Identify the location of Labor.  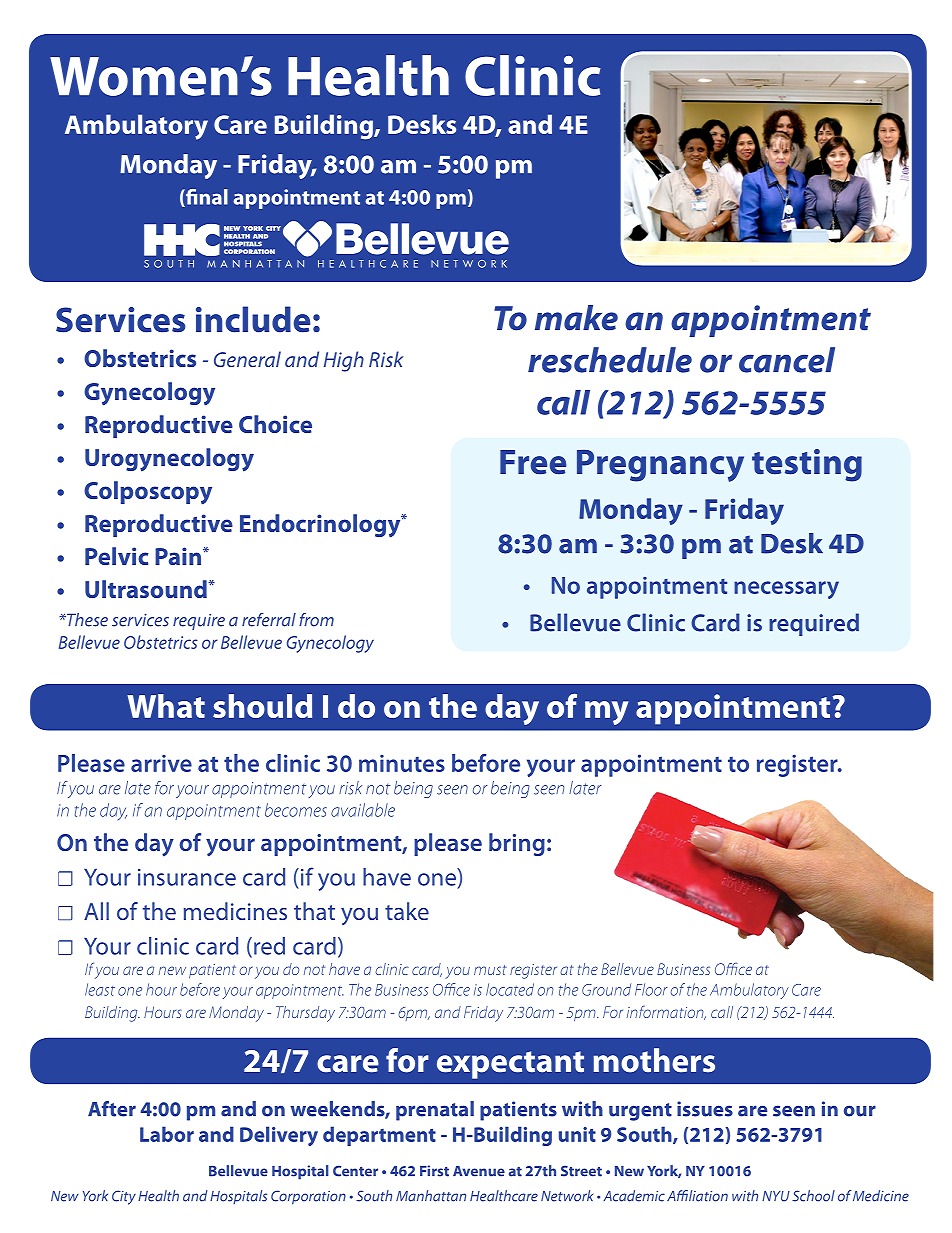
(167, 1134).
